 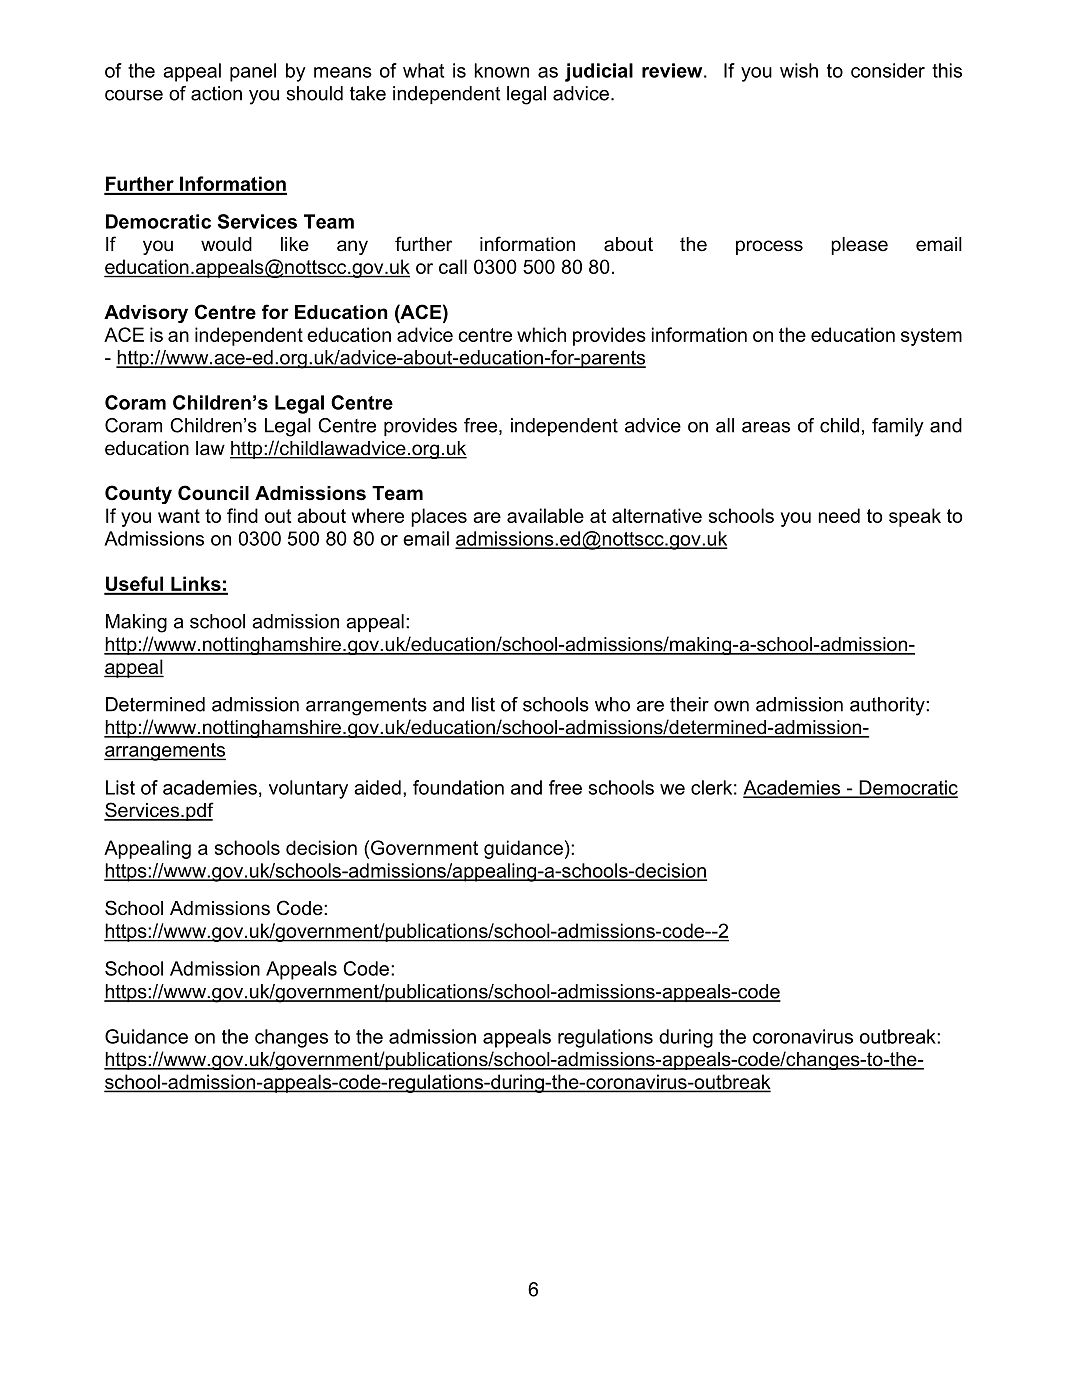 I want to click on action, so click(x=216, y=93).
